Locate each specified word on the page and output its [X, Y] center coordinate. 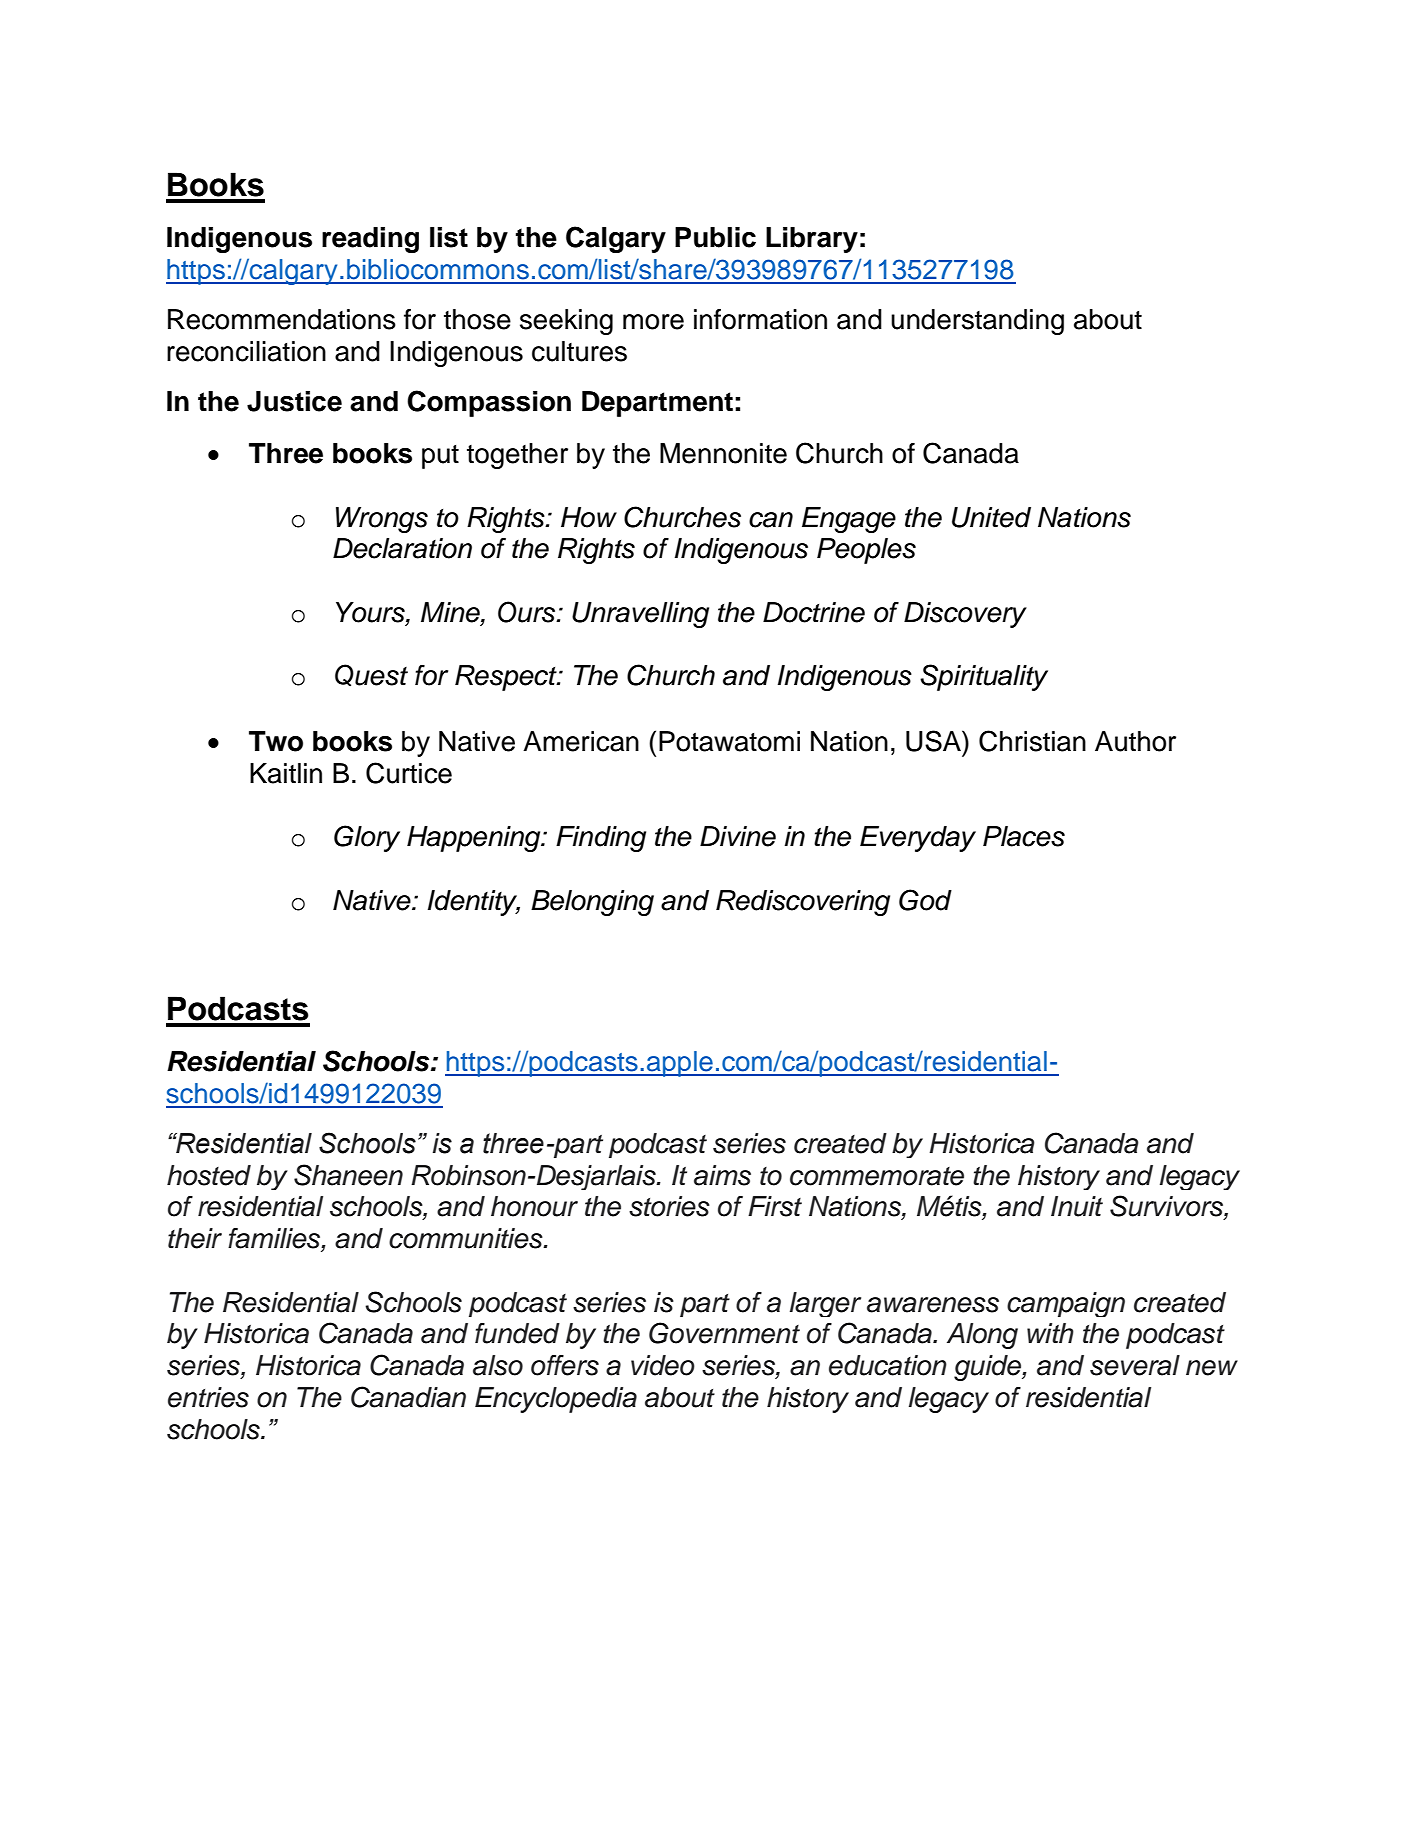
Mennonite [723, 453]
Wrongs [382, 520]
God [925, 900]
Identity [474, 903]
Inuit [1077, 1206]
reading [370, 240]
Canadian [408, 1397]
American [581, 741]
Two [276, 741]
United [991, 517]
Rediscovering [803, 903]
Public [715, 237]
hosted [209, 1175]
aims [722, 1175]
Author [1135, 741]
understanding [977, 322]
